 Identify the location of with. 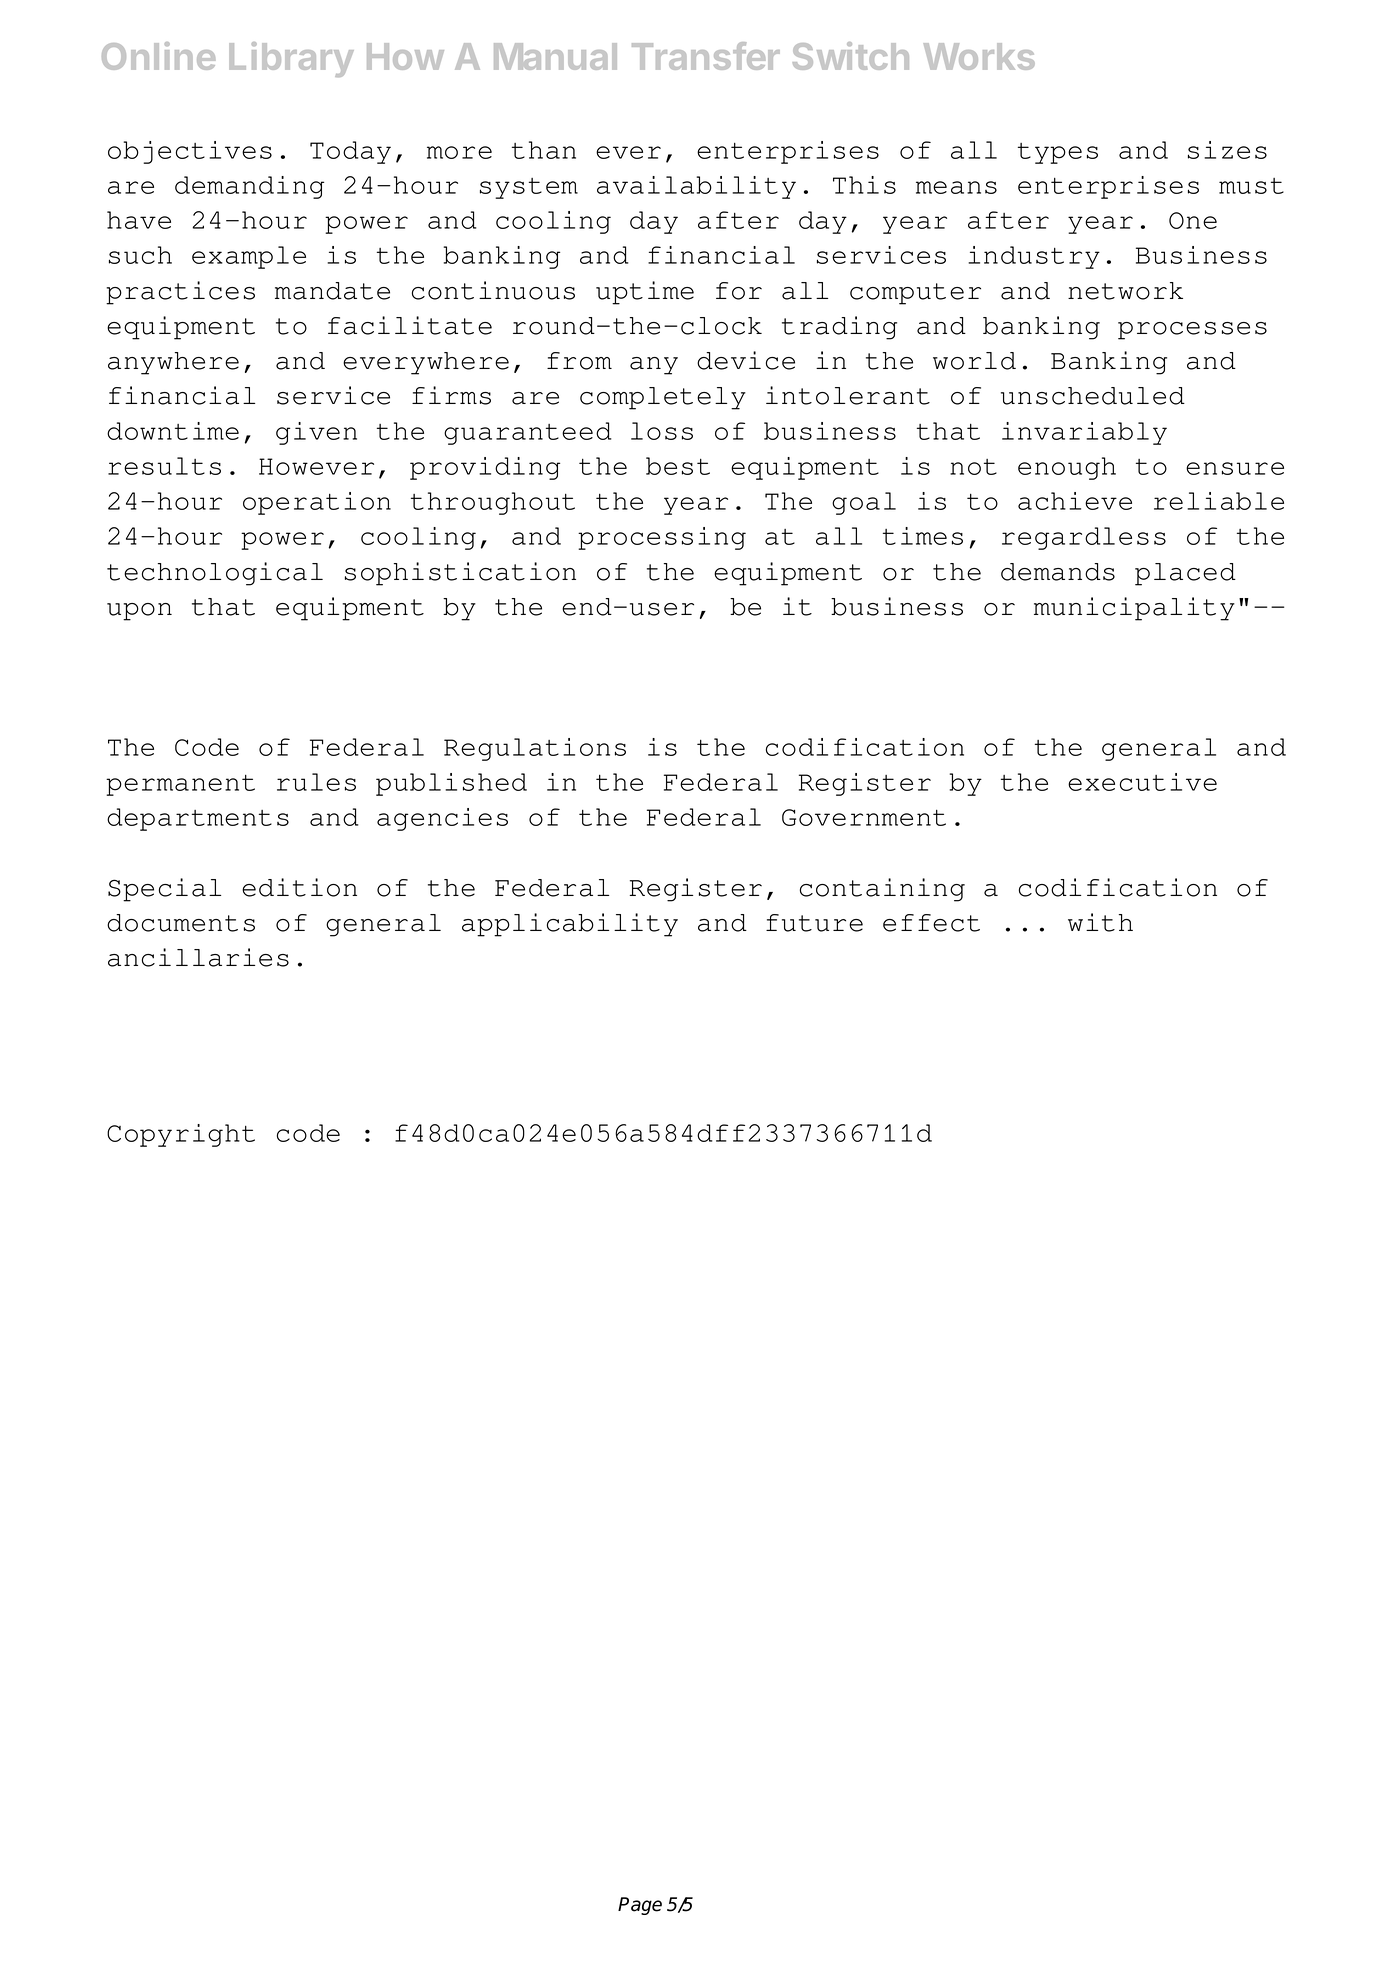
(1100, 922).
